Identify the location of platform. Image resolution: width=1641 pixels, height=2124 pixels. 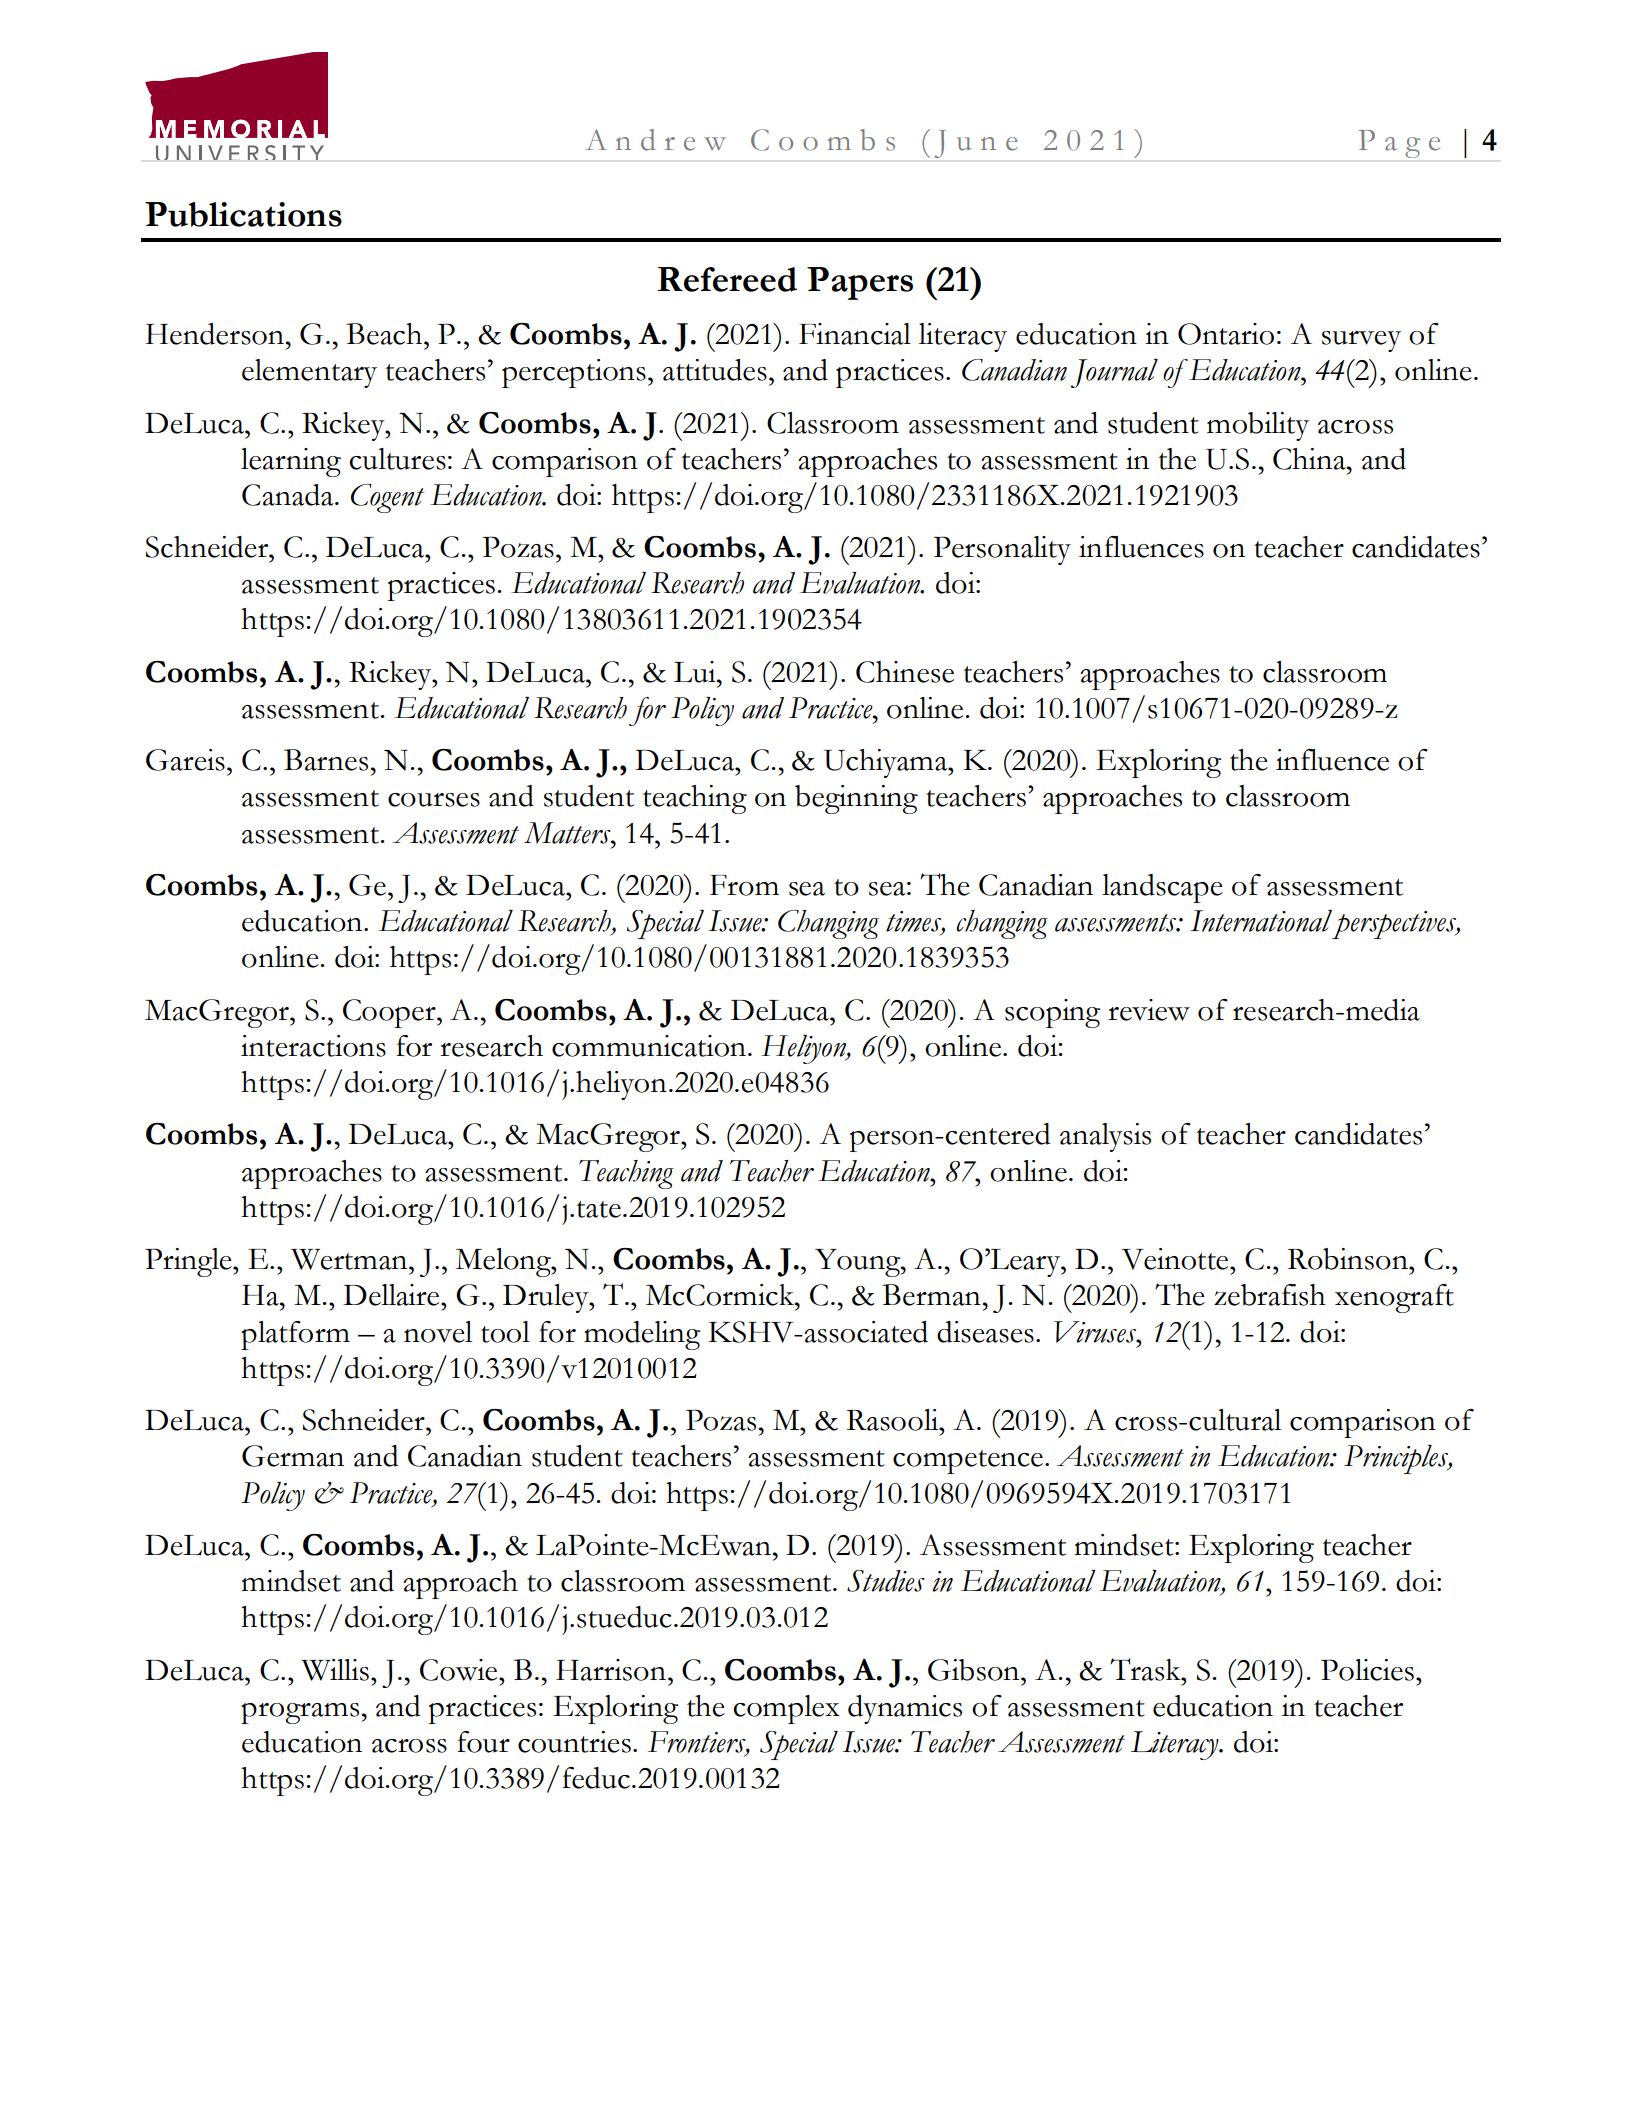
(295, 1335).
